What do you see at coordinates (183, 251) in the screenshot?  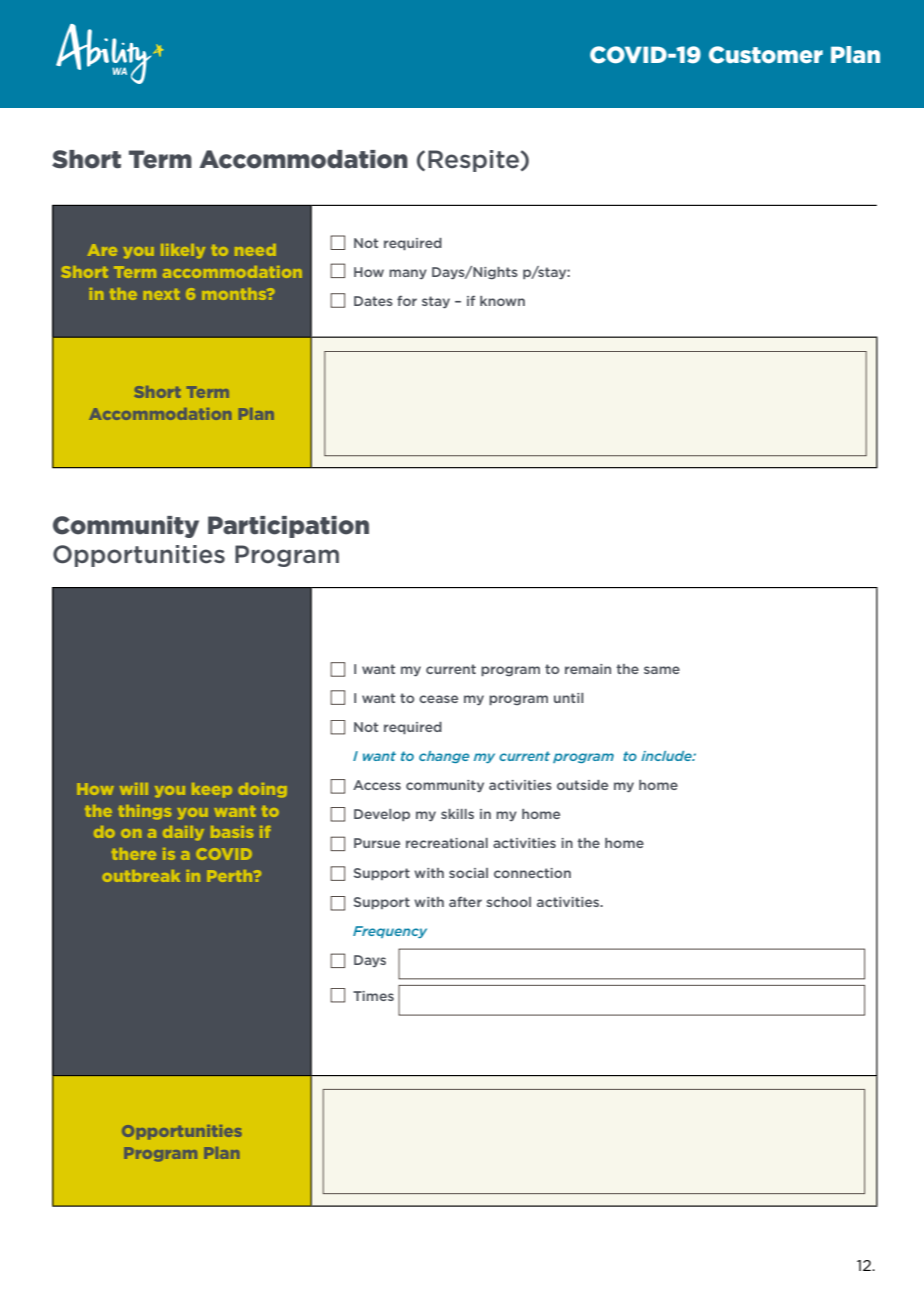 I see `likely` at bounding box center [183, 251].
